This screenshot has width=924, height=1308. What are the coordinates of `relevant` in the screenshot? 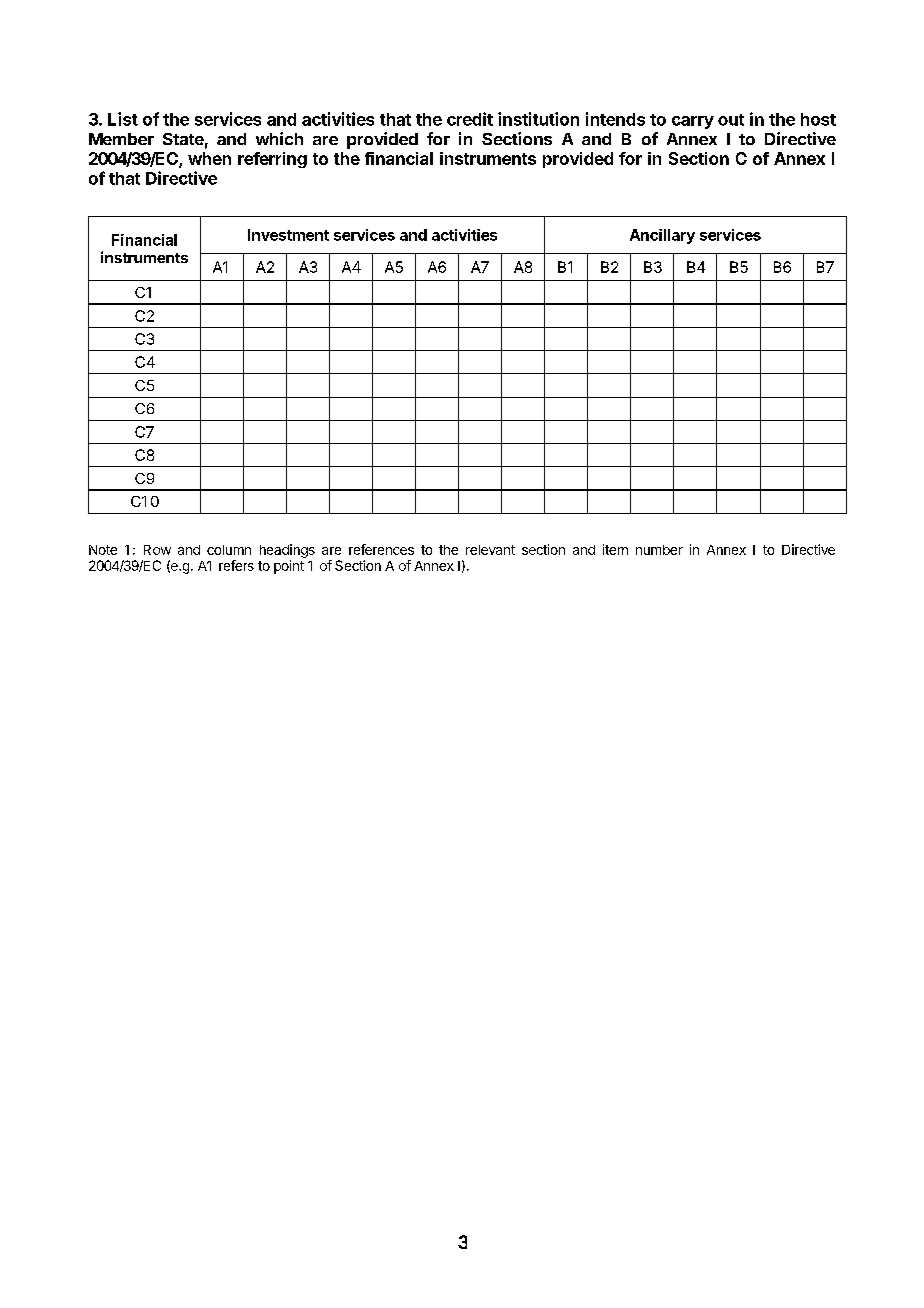 It's located at (490, 550).
